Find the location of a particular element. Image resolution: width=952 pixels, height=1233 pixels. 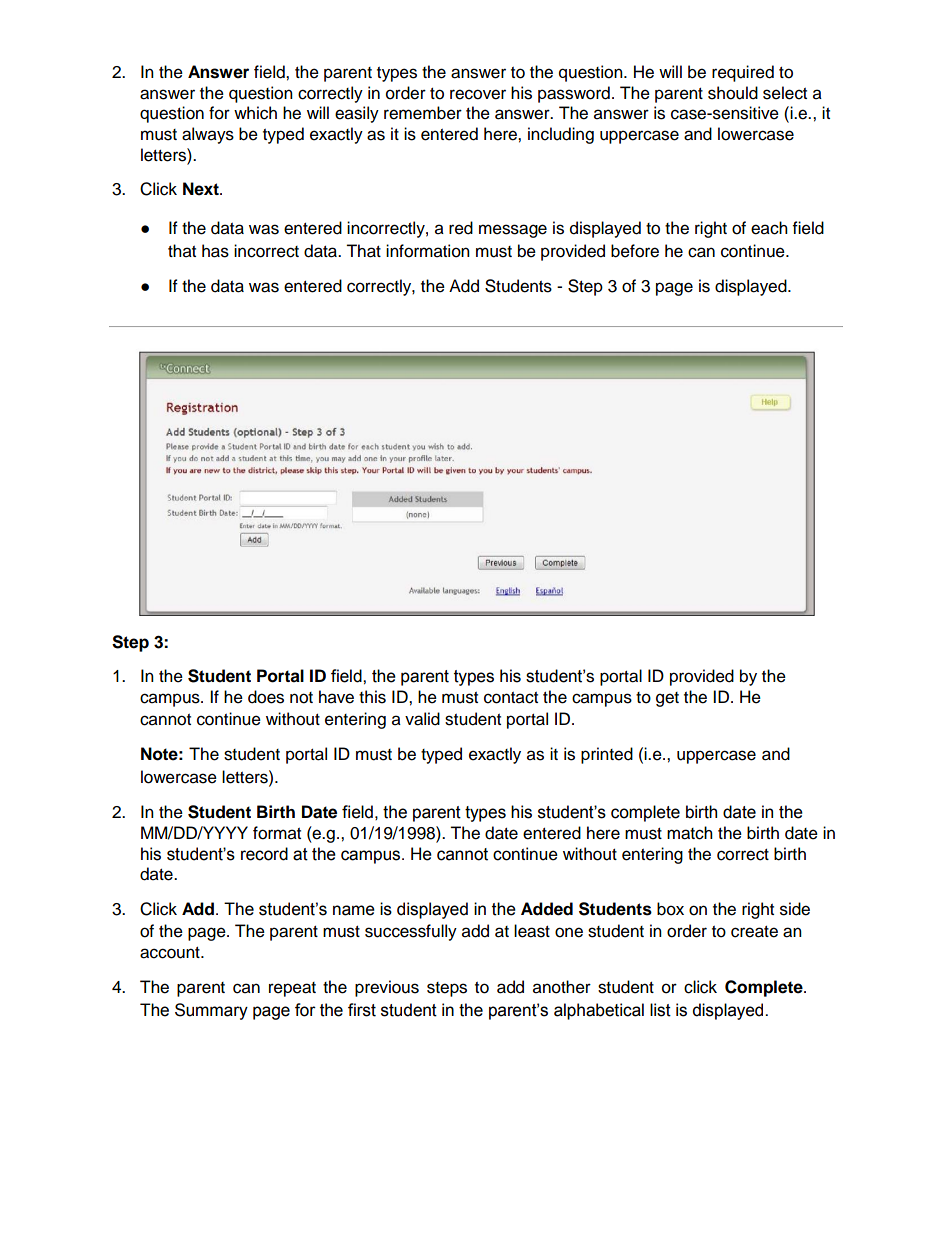

repeat is located at coordinates (292, 989).
